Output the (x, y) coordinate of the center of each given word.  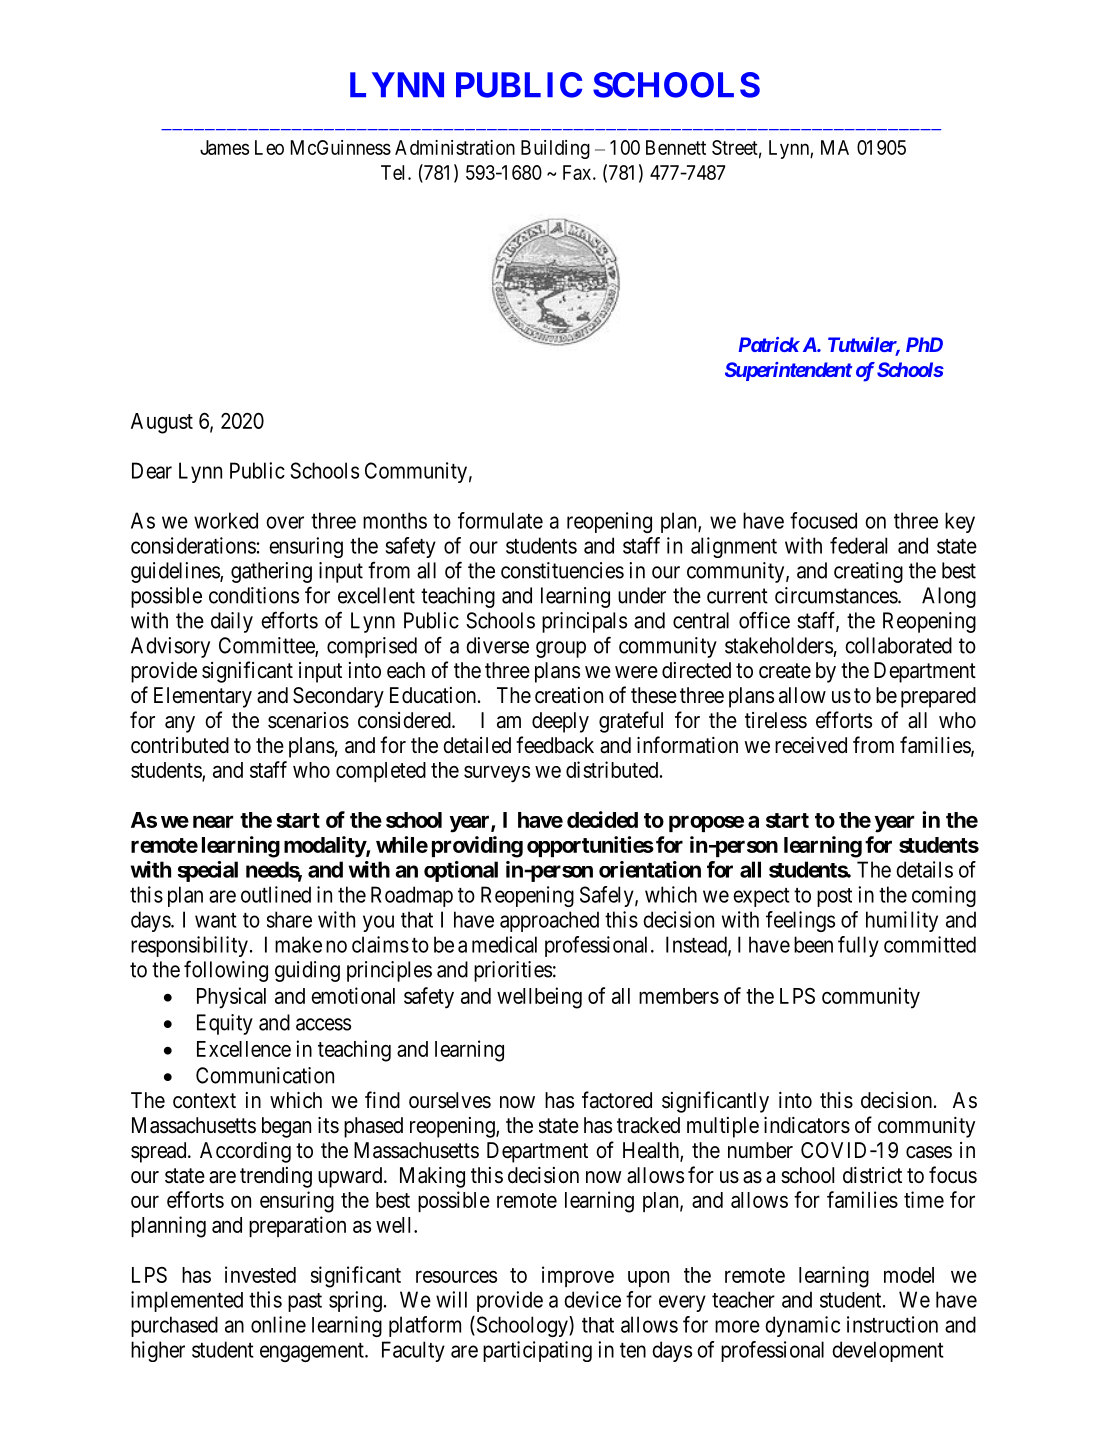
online (278, 1324)
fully (858, 946)
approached (549, 921)
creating (868, 572)
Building (555, 149)
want (216, 920)
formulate (500, 520)
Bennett (676, 147)
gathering (271, 572)
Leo (269, 147)
